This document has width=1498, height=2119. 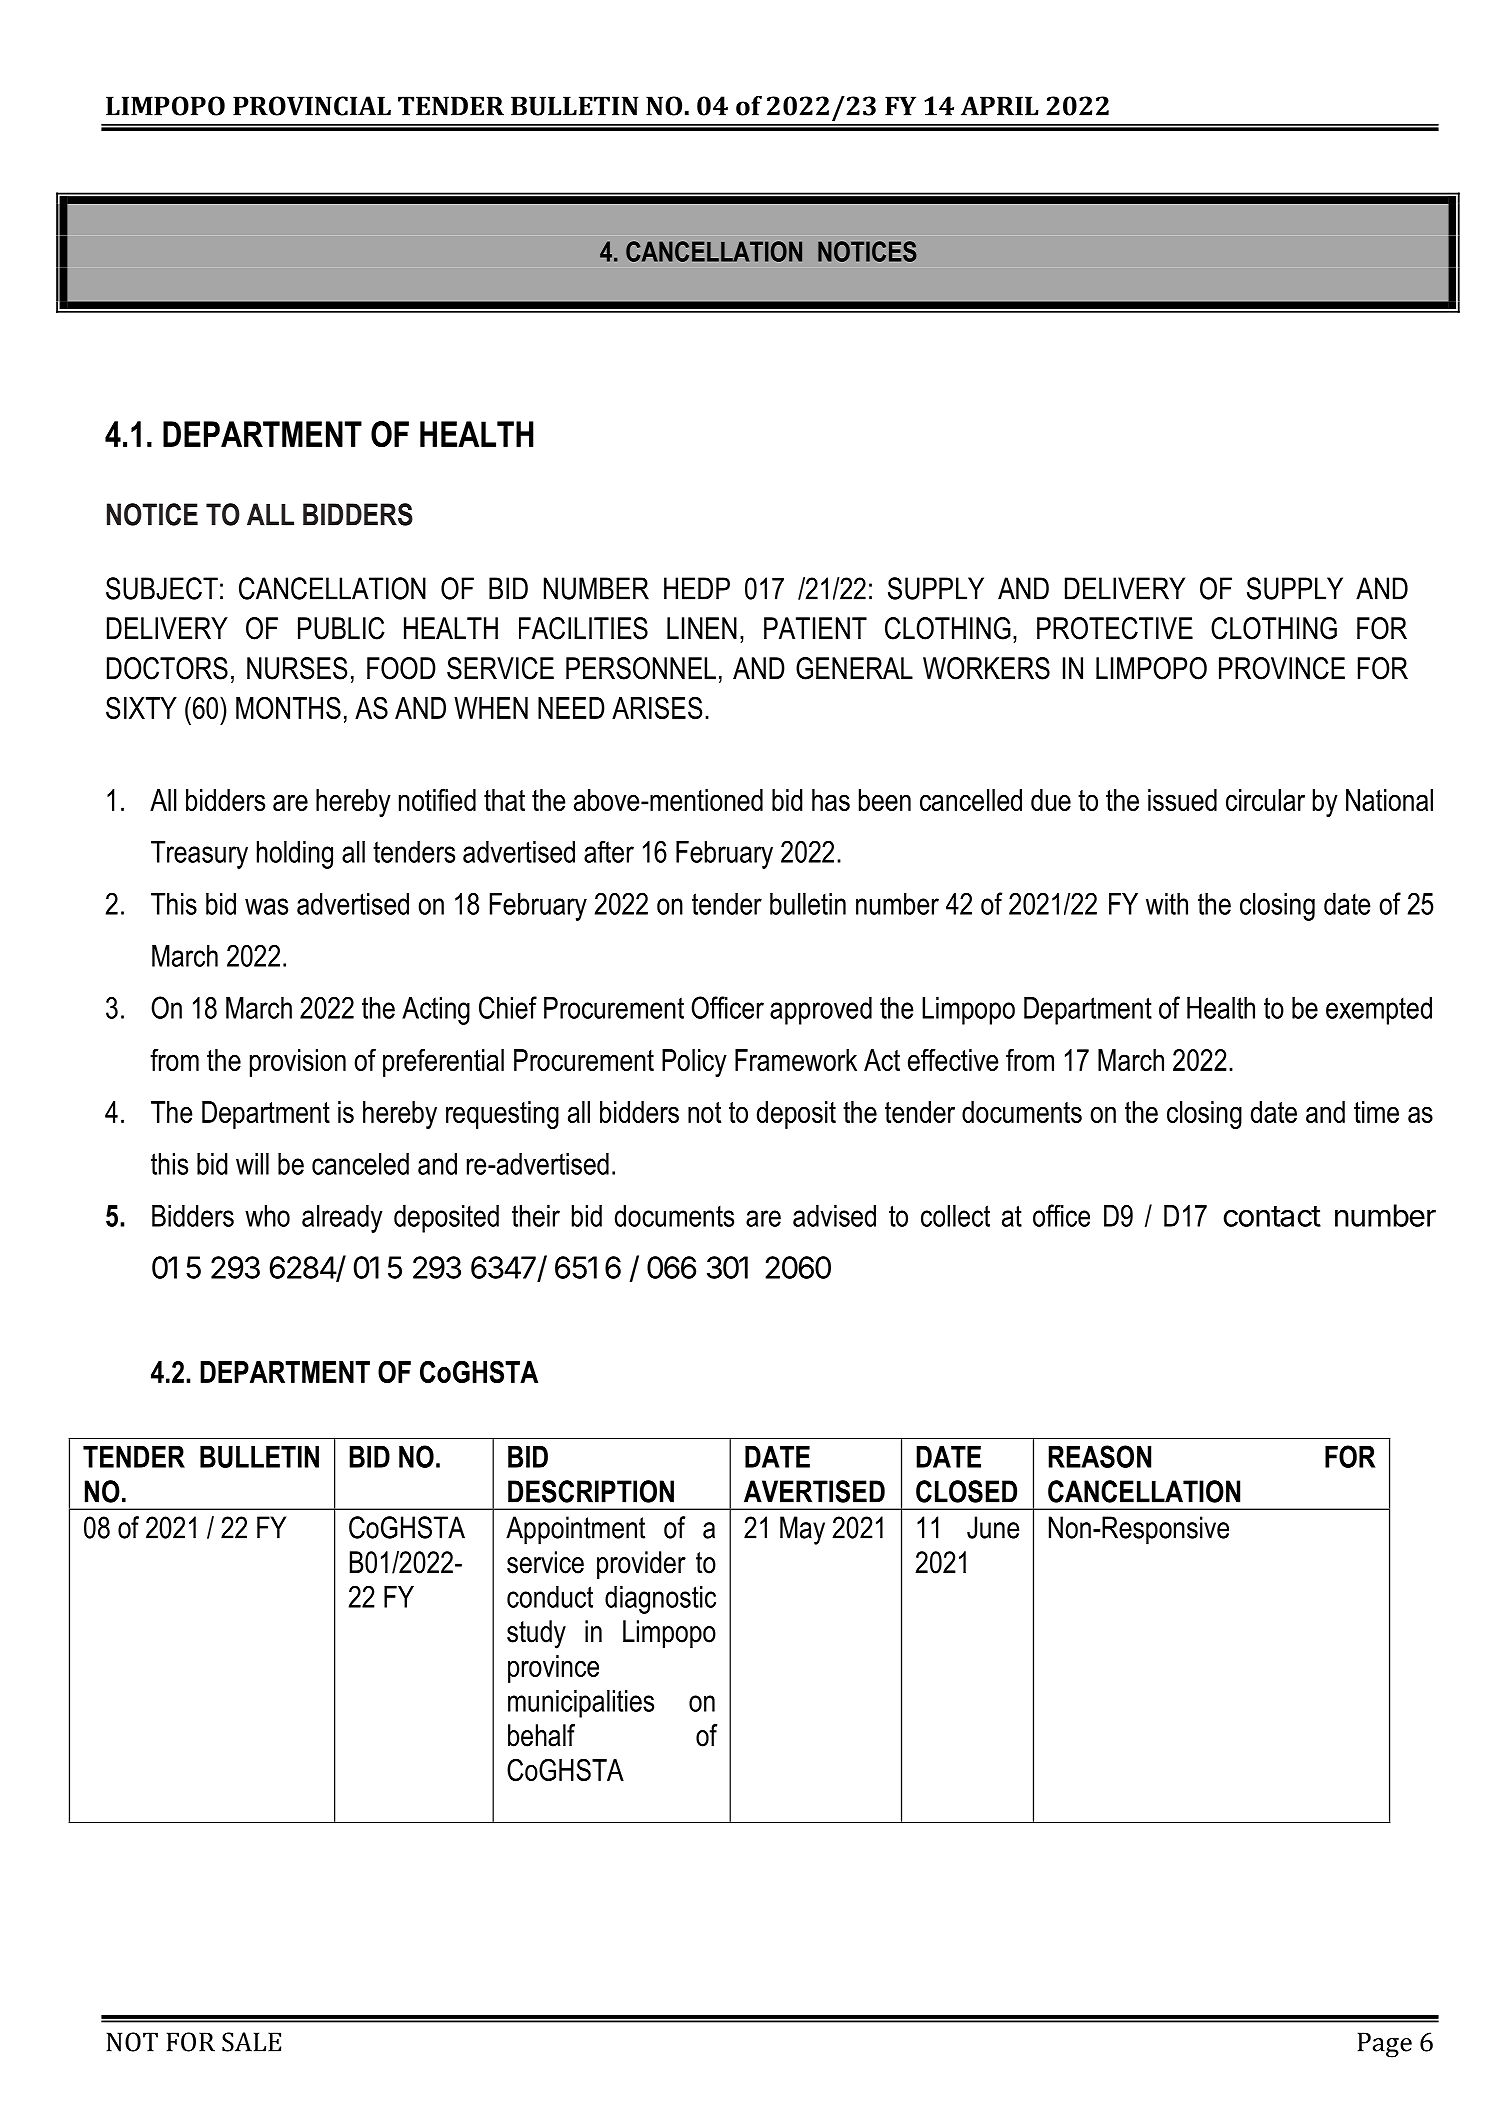 What do you see at coordinates (1115, 628) in the document?
I see `PROTECTIVE` at bounding box center [1115, 628].
